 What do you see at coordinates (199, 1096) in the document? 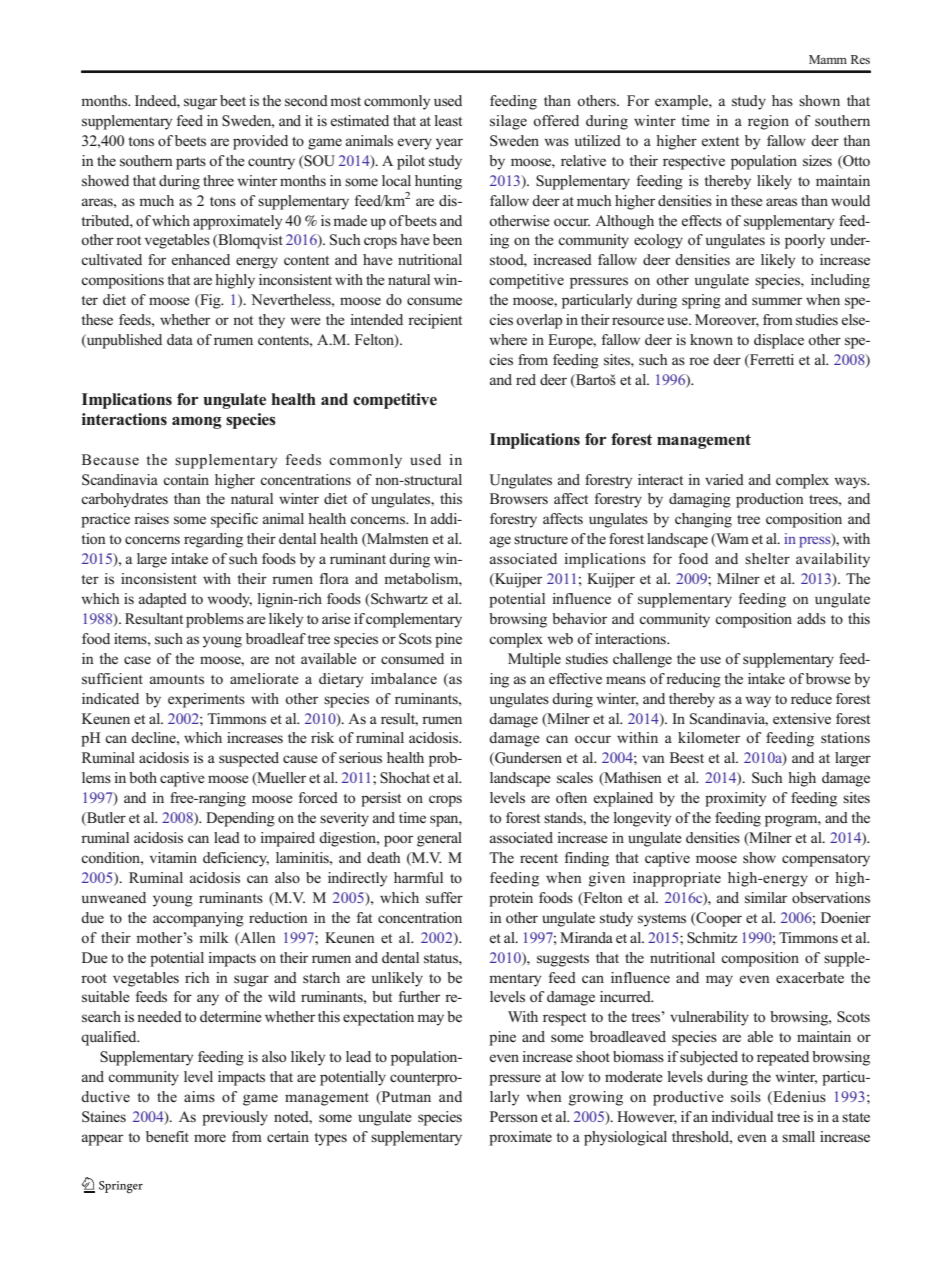
I see `aims` at bounding box center [199, 1096].
